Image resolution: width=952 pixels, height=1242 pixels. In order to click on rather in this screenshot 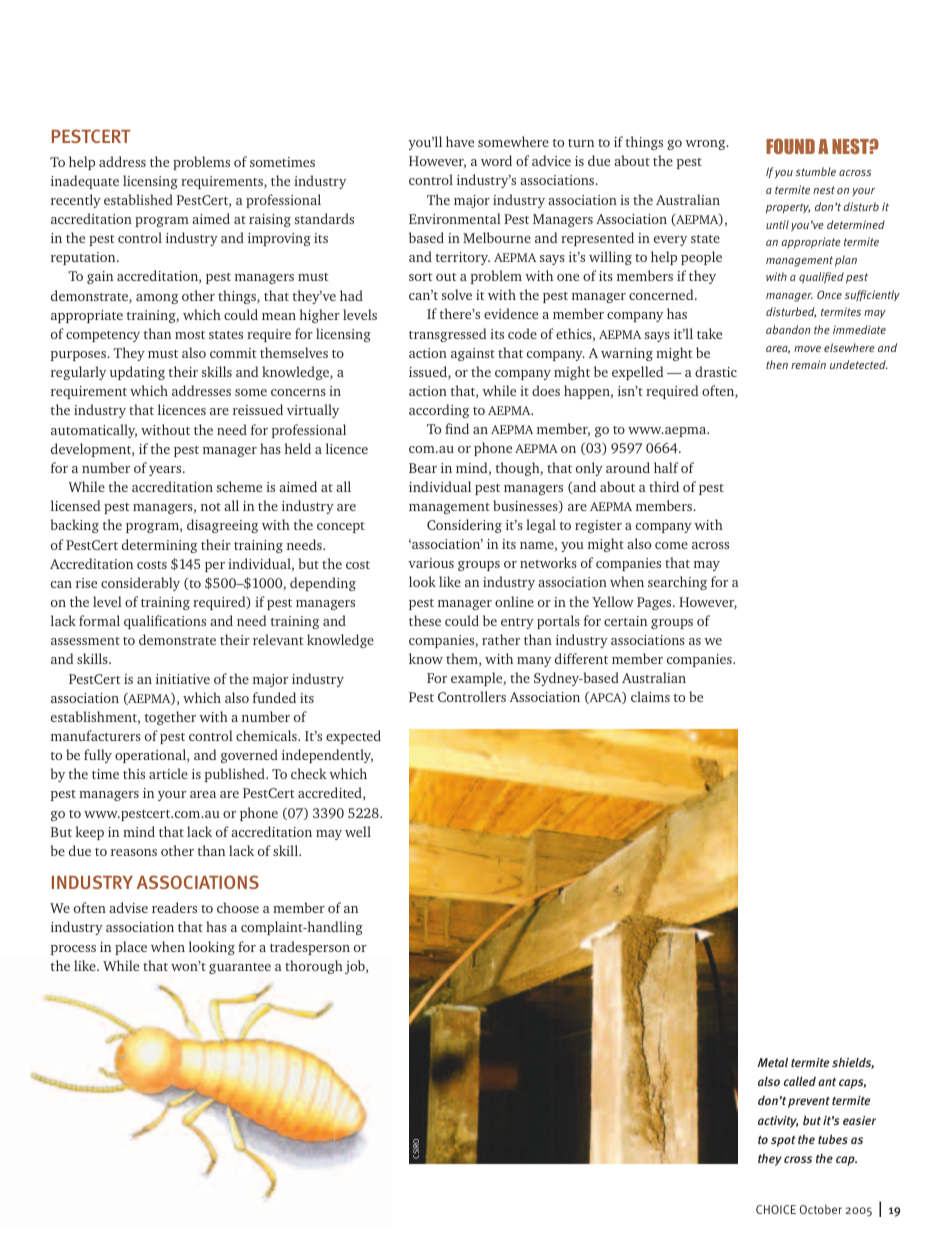, I will do `click(501, 639)`.
